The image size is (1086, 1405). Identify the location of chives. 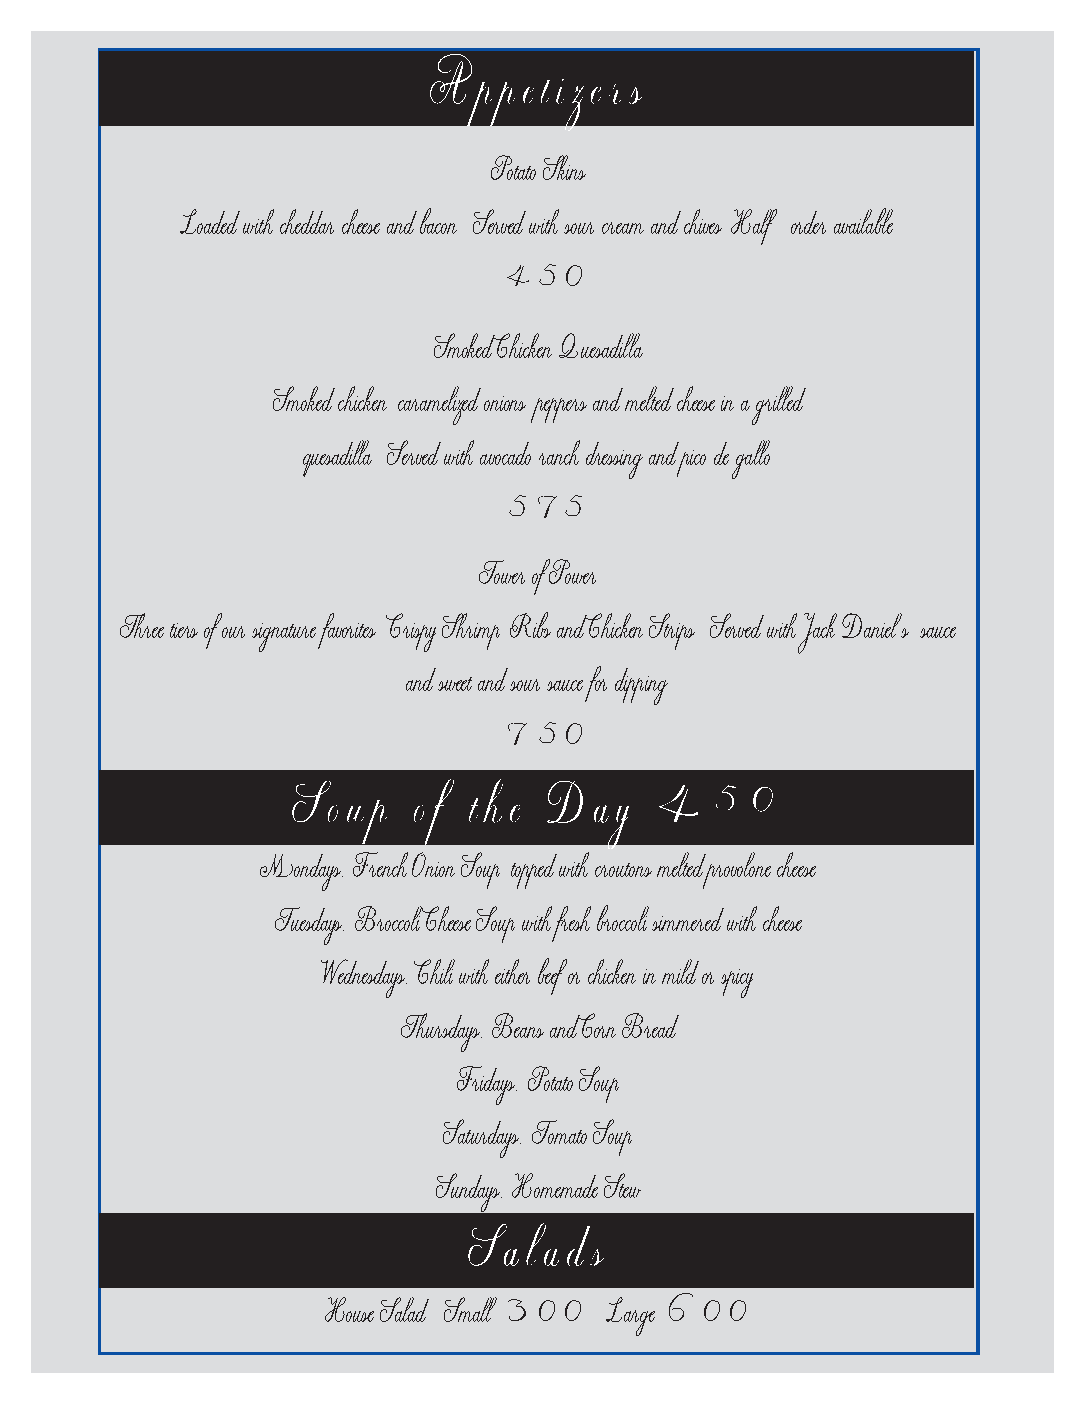
(703, 221).
